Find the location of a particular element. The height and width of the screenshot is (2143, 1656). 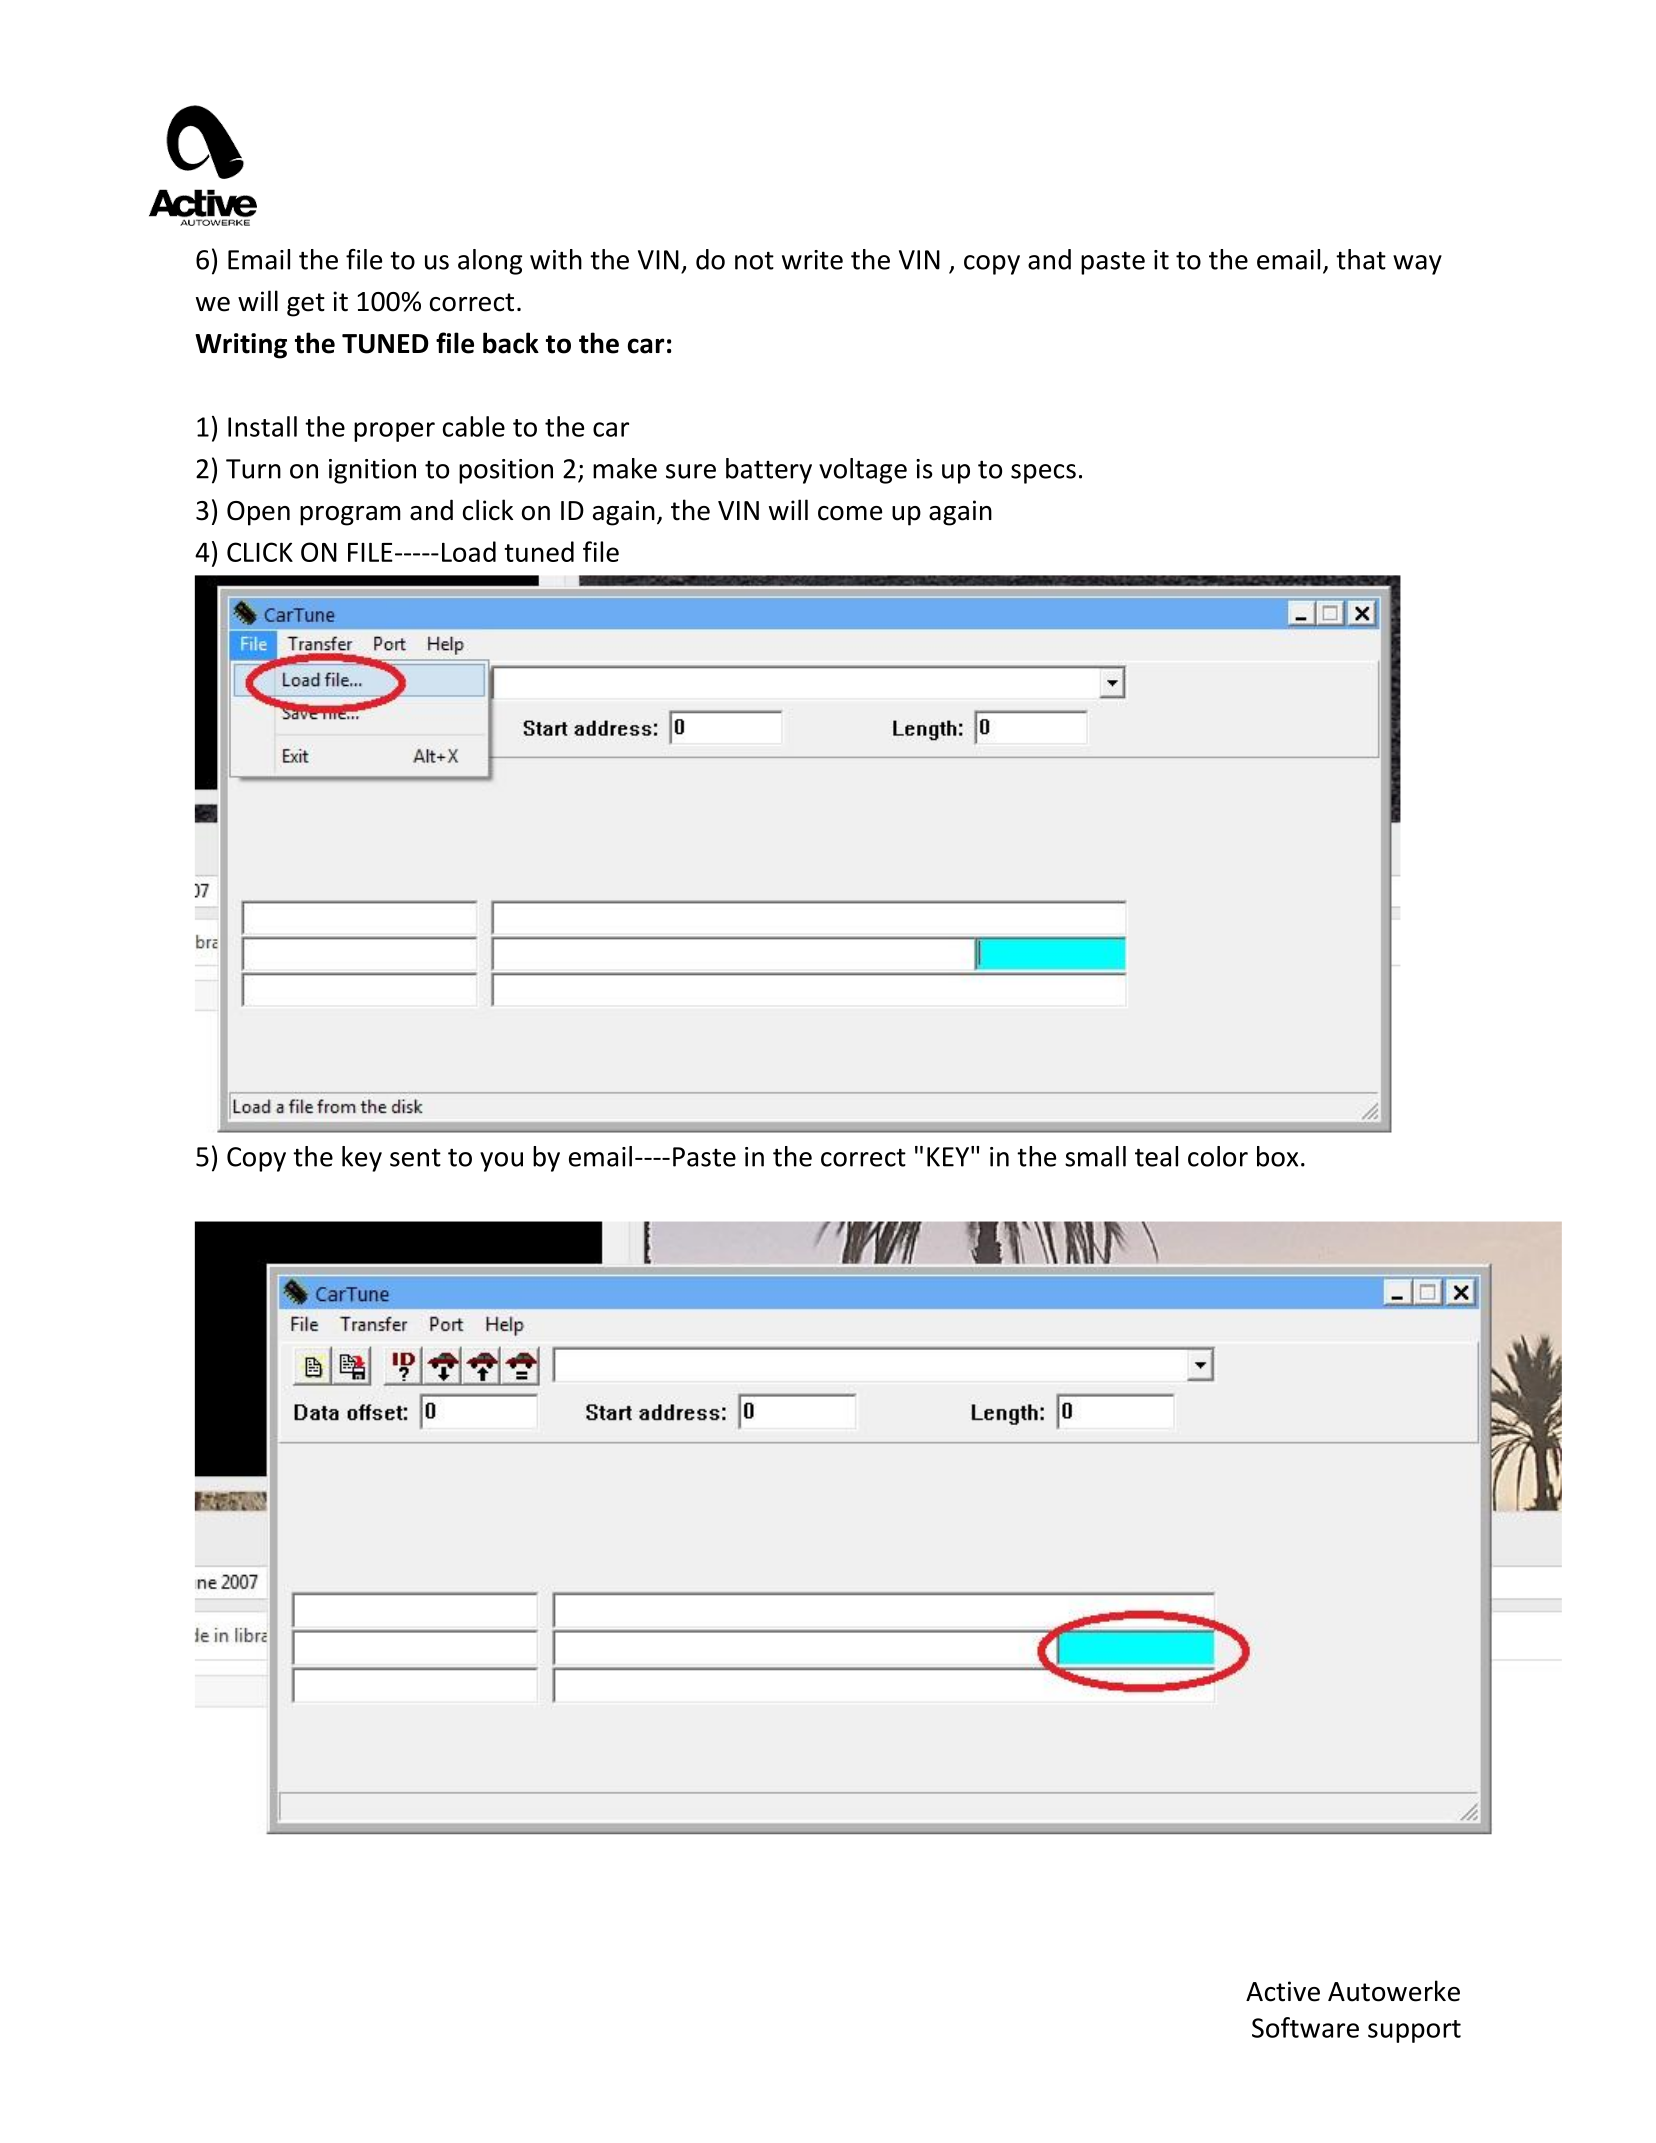

small is located at coordinates (1095, 1156).
